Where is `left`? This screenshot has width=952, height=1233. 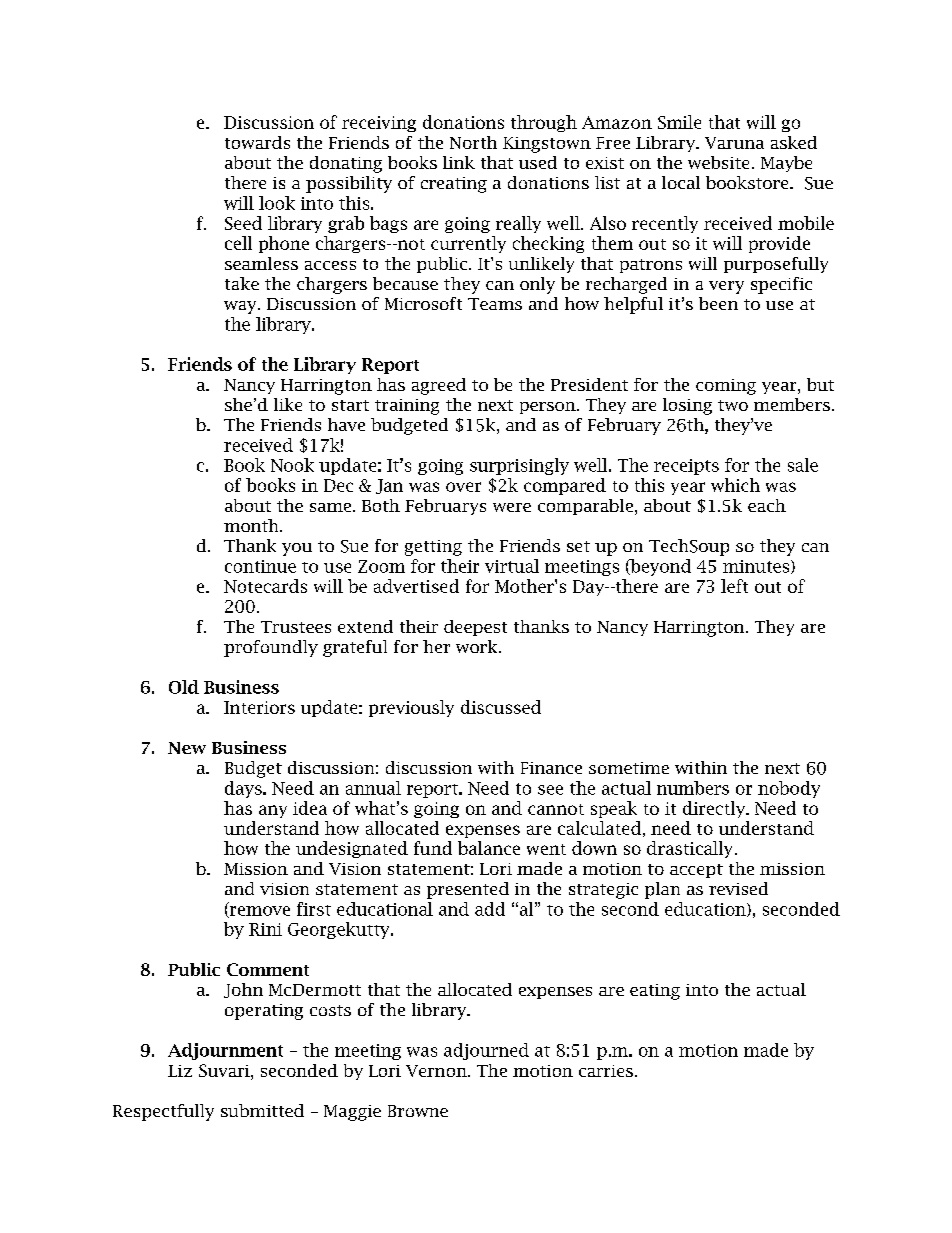 left is located at coordinates (734, 586).
